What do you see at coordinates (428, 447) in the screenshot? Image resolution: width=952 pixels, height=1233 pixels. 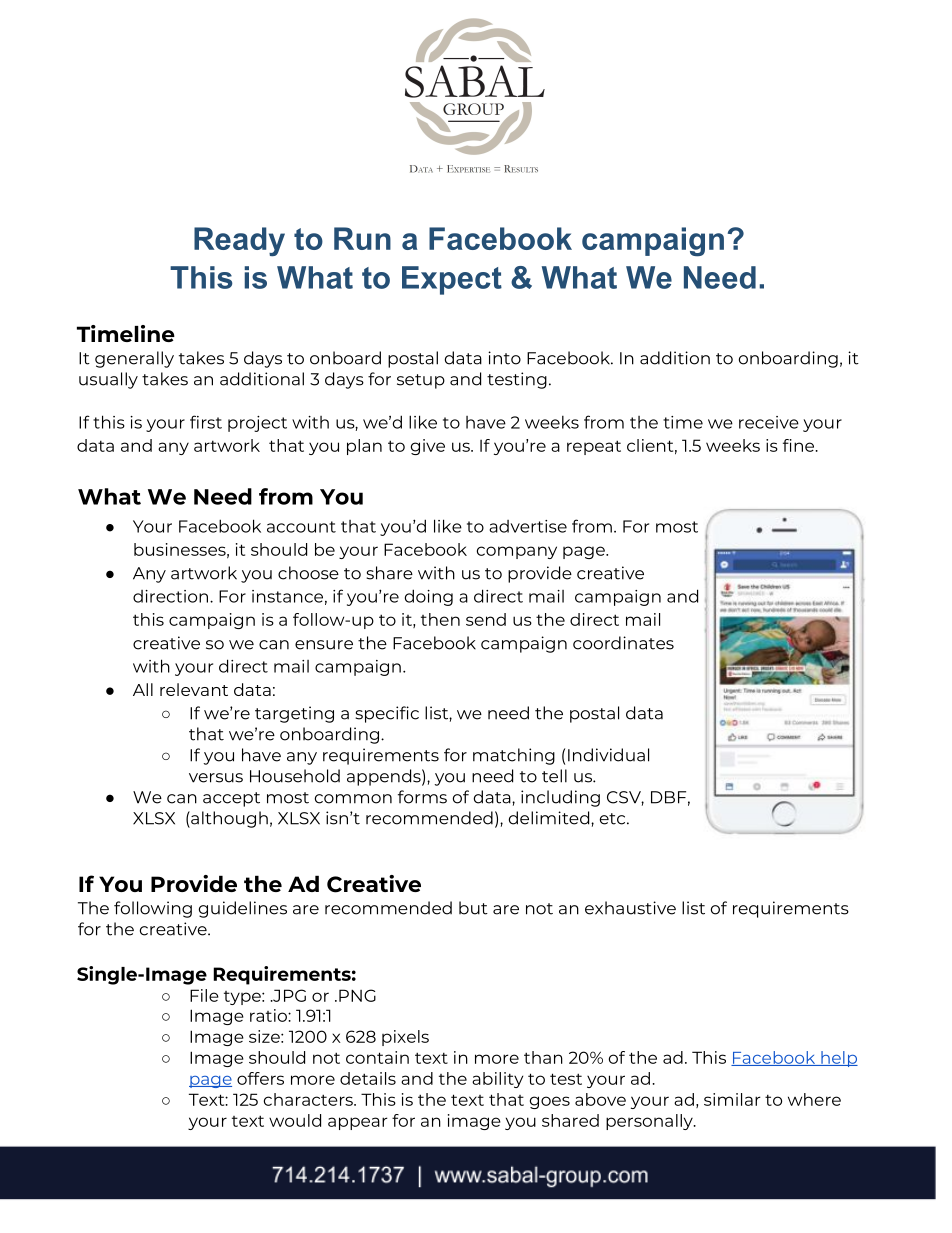 I see `give` at bounding box center [428, 447].
